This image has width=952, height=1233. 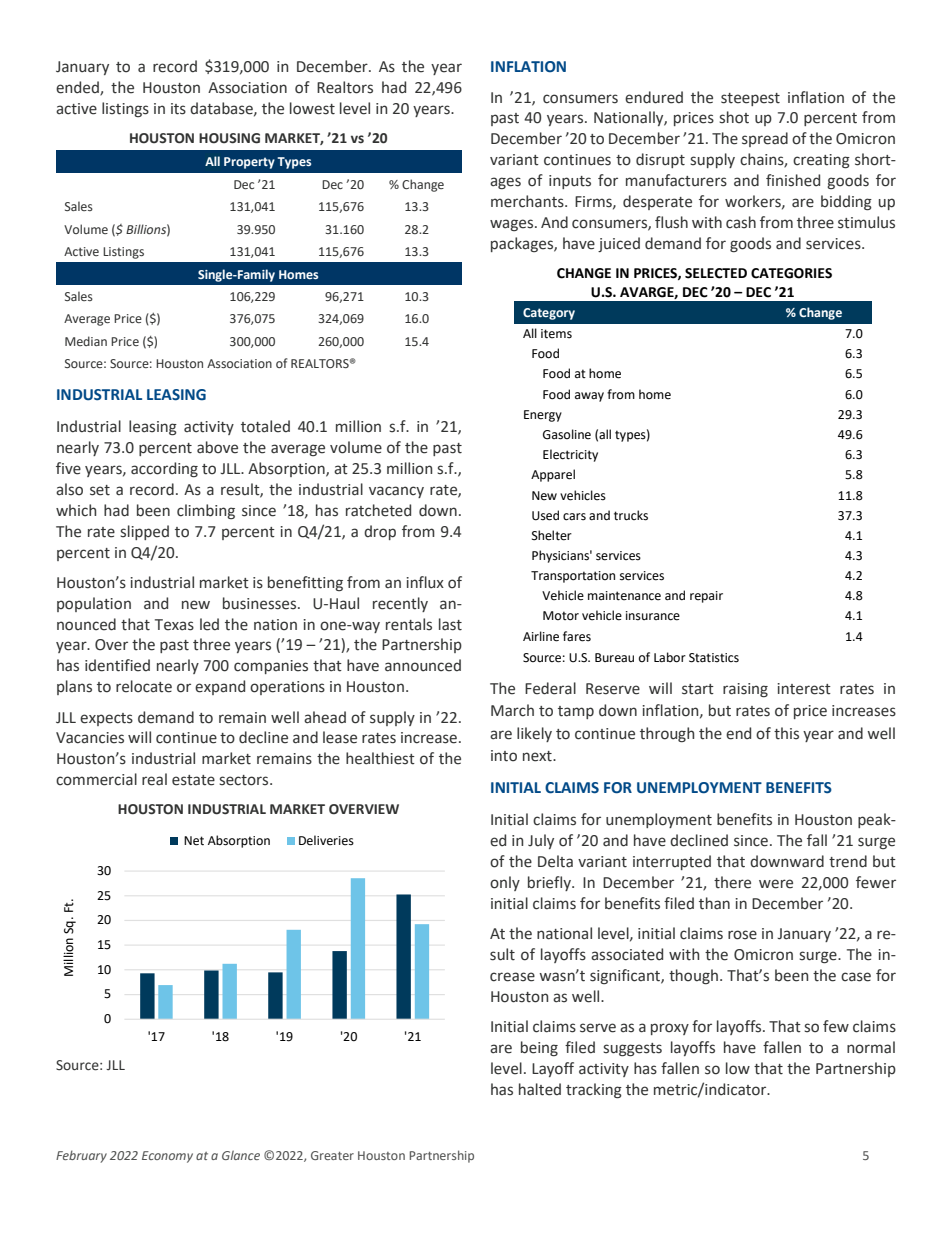 What do you see at coordinates (86, 341) in the image?
I see `Median` at bounding box center [86, 341].
